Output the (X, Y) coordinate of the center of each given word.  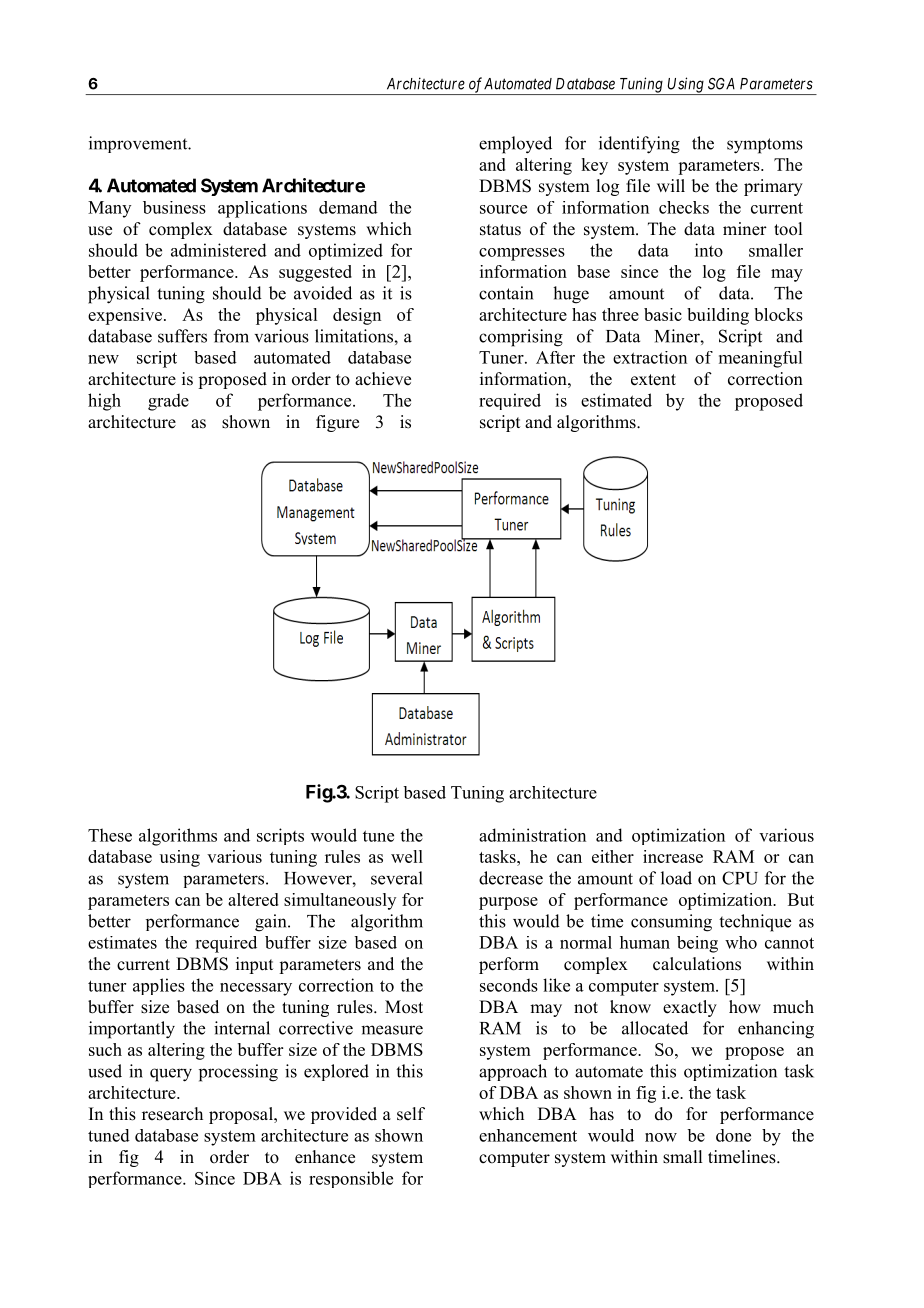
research (172, 1114)
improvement (139, 144)
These (110, 835)
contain (506, 293)
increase (673, 856)
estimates (122, 942)
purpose (508, 903)
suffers (182, 336)
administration (532, 835)
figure (337, 423)
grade (168, 402)
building (718, 316)
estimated (616, 400)
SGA (721, 84)
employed (515, 145)
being (697, 944)
